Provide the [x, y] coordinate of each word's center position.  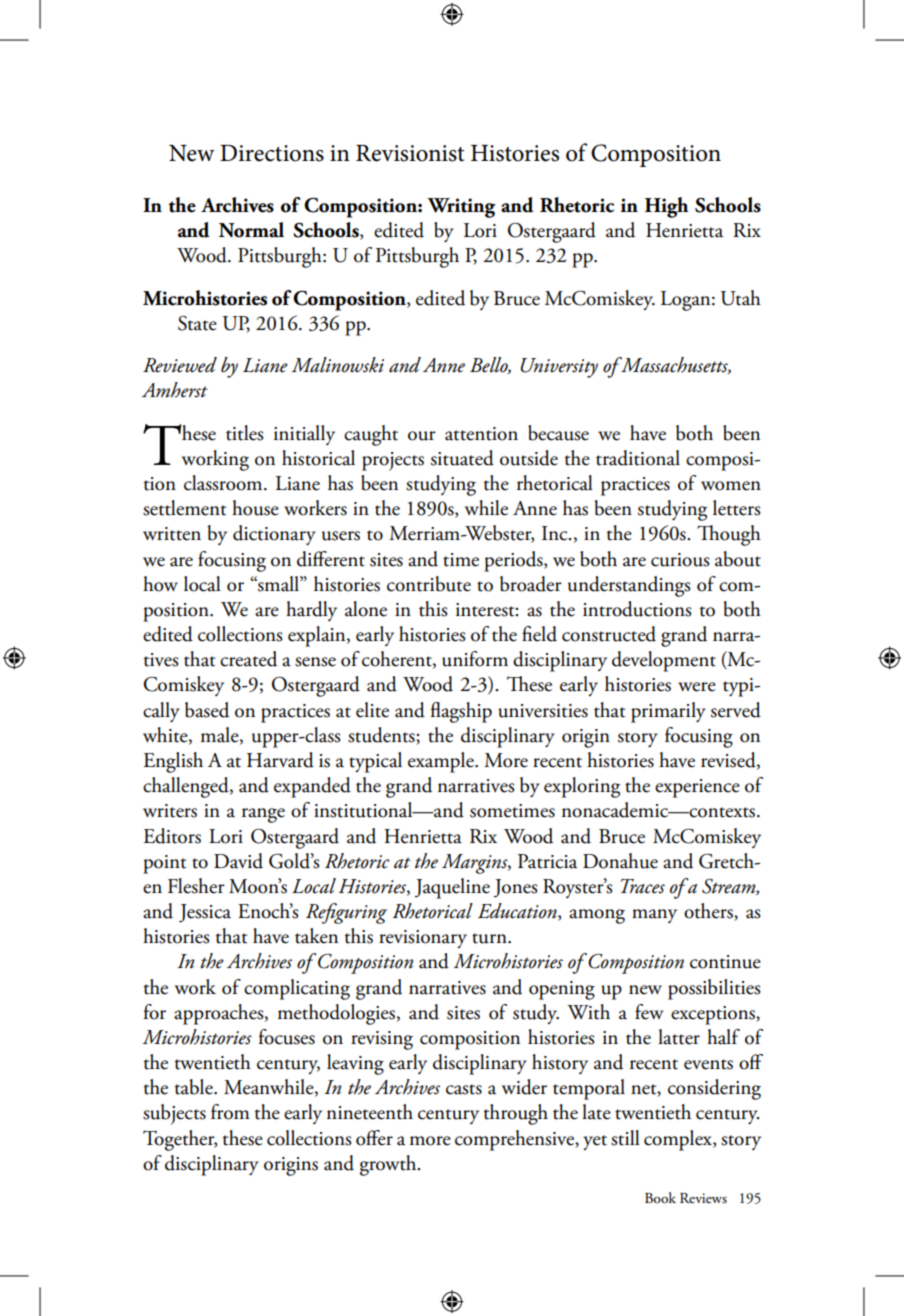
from [230, 1112]
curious [680, 560]
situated [462, 458]
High [666, 207]
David [238, 861]
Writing [461, 208]
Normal [251, 230]
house [255, 508]
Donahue [620, 861]
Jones [516, 888]
